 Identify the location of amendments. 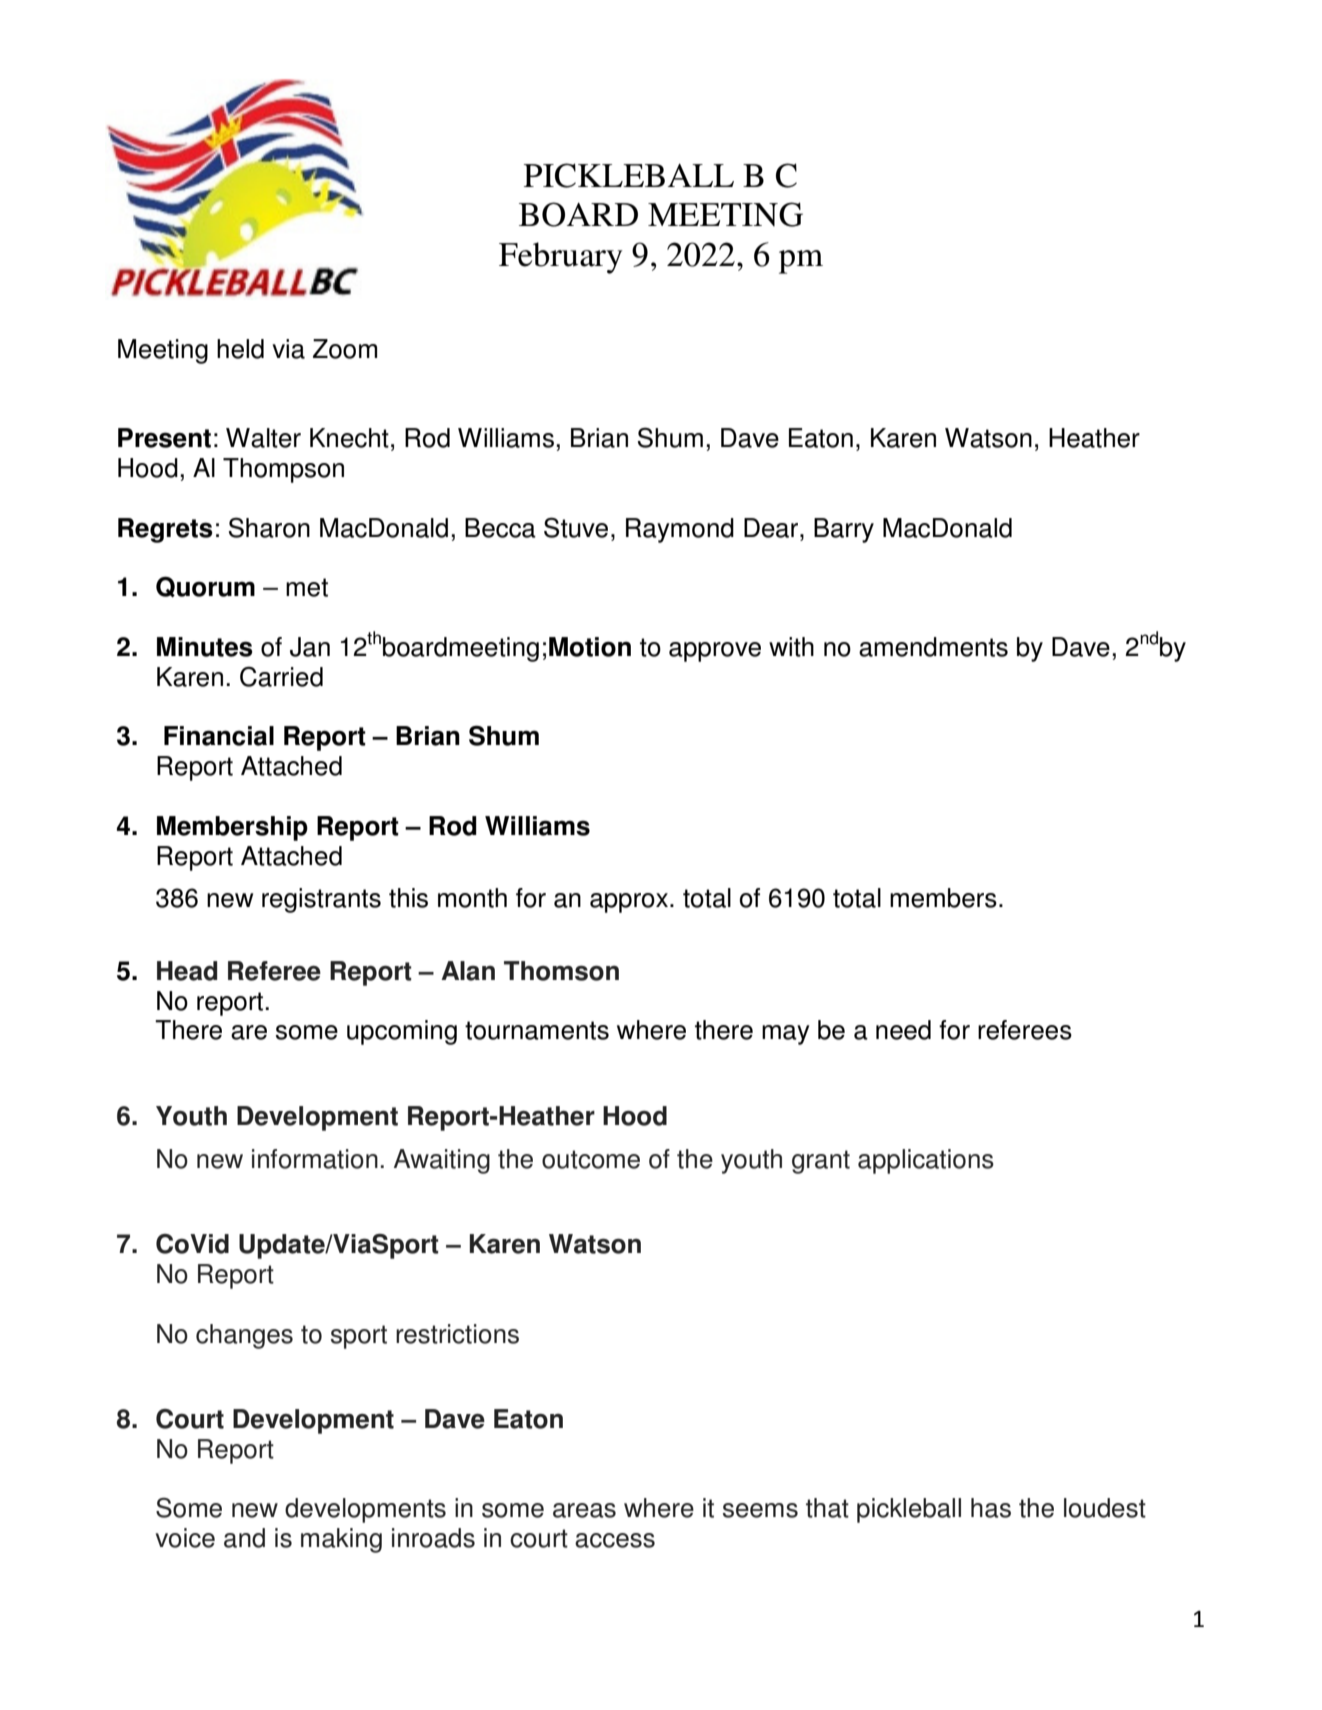
(933, 647).
